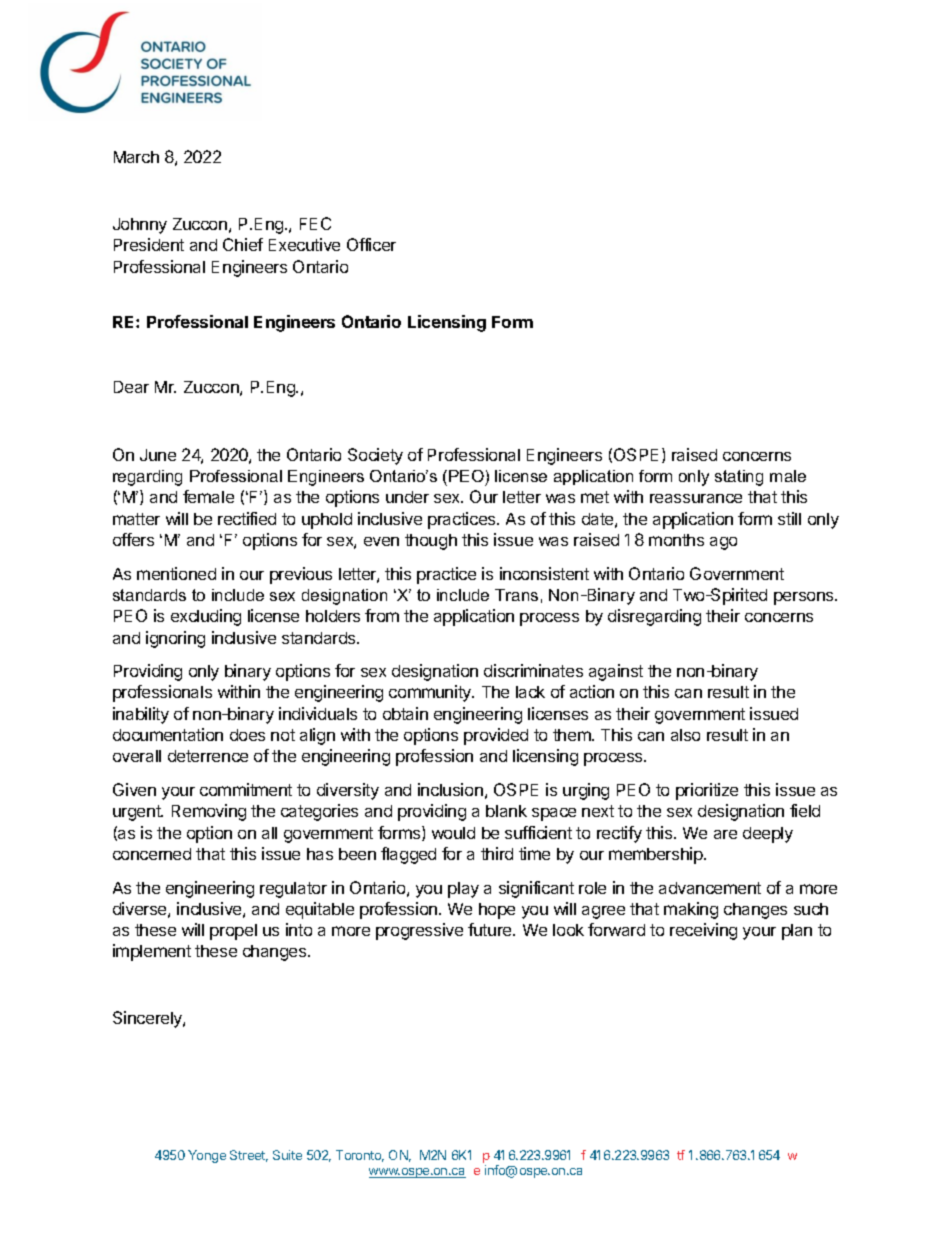 The height and width of the page is (1233, 952). Describe the element at coordinates (131, 387) in the page. I see `Dear` at that location.
